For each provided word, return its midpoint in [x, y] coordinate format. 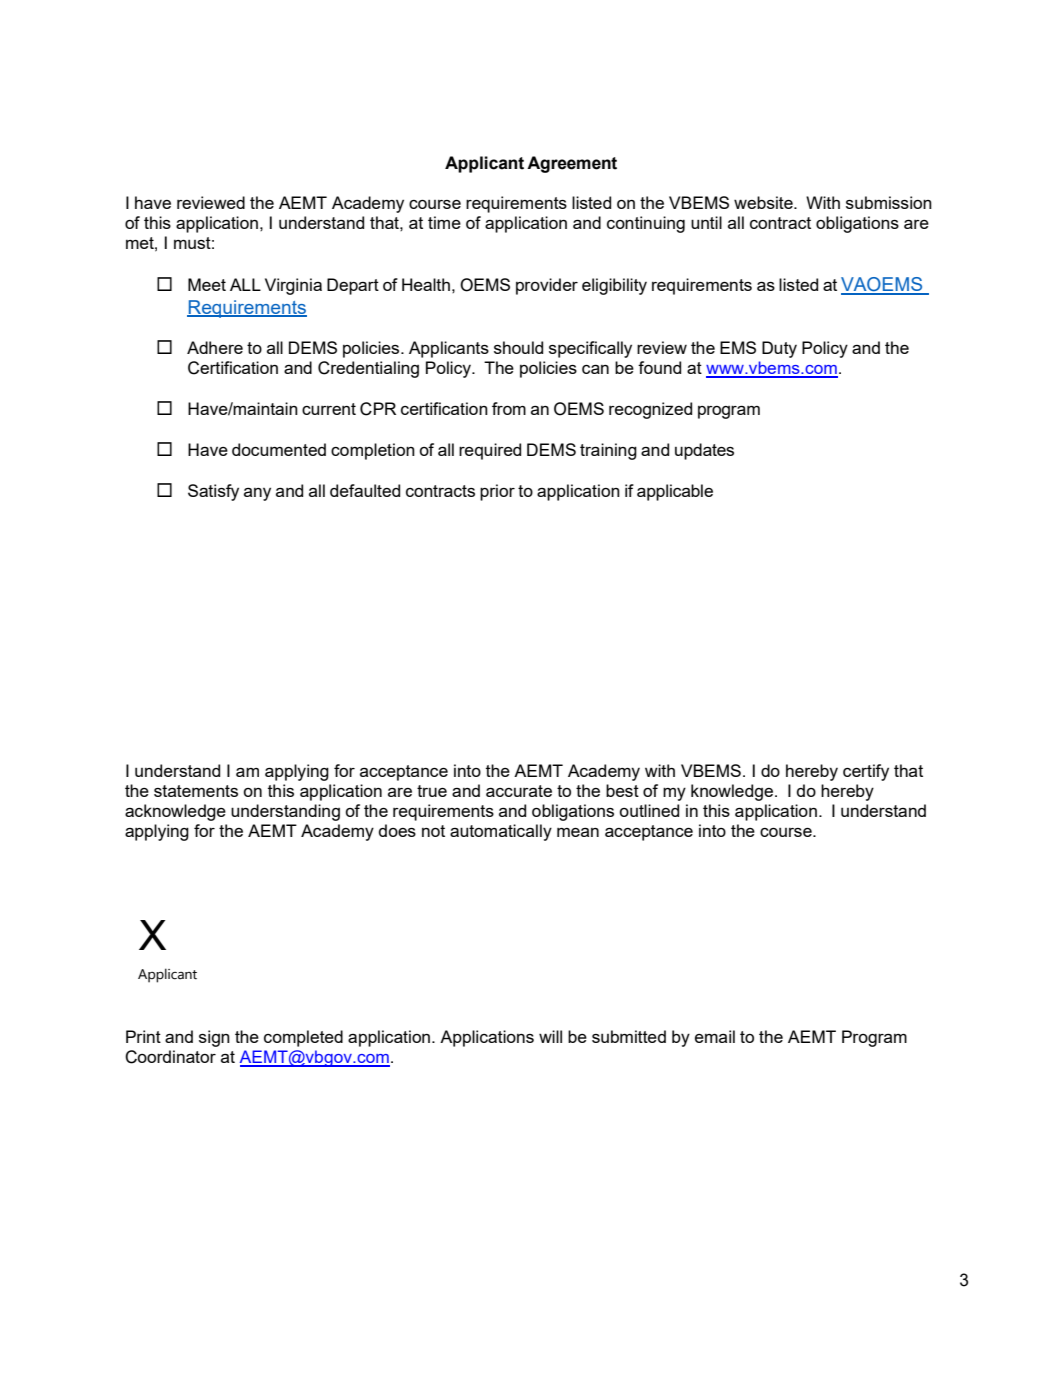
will [550, 1036]
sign [214, 1038]
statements [196, 791]
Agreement [572, 164]
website [764, 202]
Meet [207, 284]
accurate [519, 791]
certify [866, 772]
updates [704, 451]
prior [497, 492]
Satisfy [213, 492]
